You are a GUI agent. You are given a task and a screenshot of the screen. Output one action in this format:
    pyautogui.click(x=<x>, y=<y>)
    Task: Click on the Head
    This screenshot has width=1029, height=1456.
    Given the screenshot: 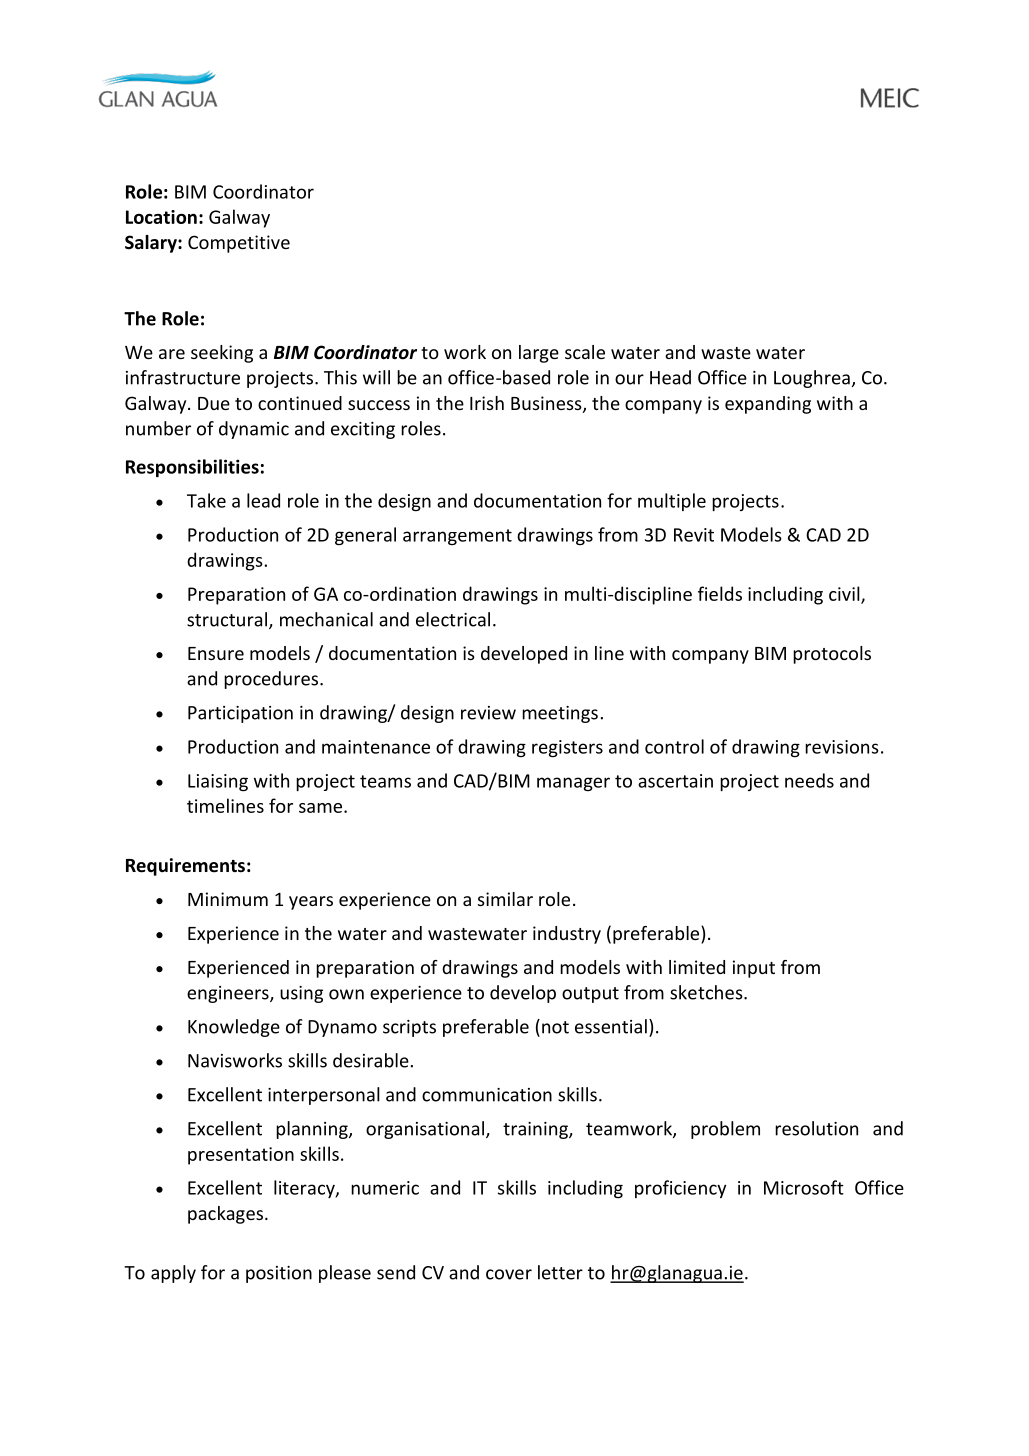 What is the action you would take?
    pyautogui.click(x=670, y=377)
